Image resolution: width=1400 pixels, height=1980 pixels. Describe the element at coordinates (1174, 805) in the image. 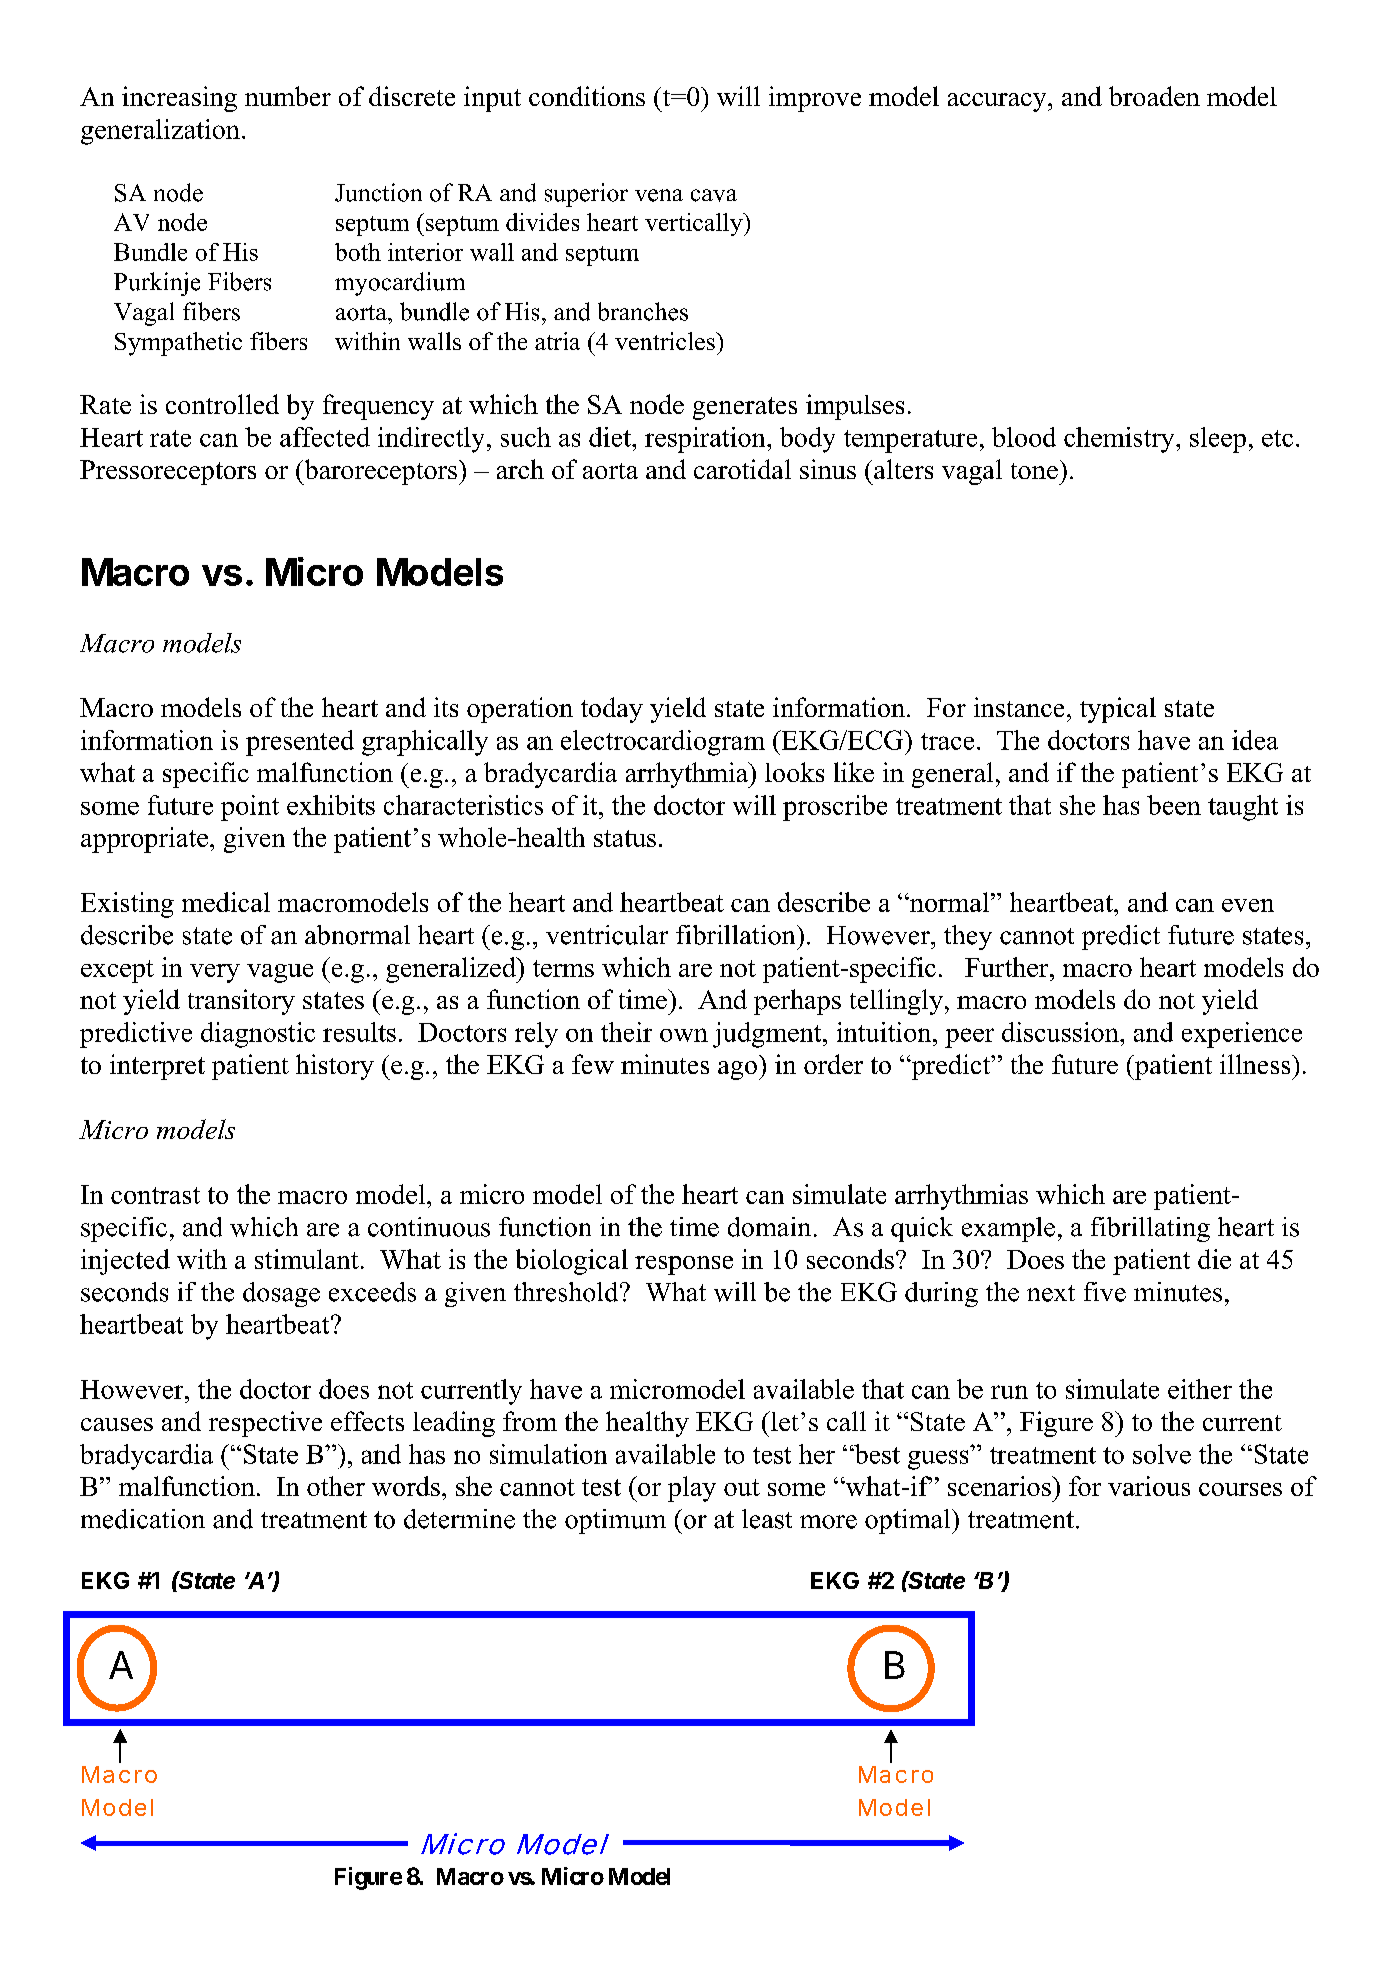

I see `been` at that location.
